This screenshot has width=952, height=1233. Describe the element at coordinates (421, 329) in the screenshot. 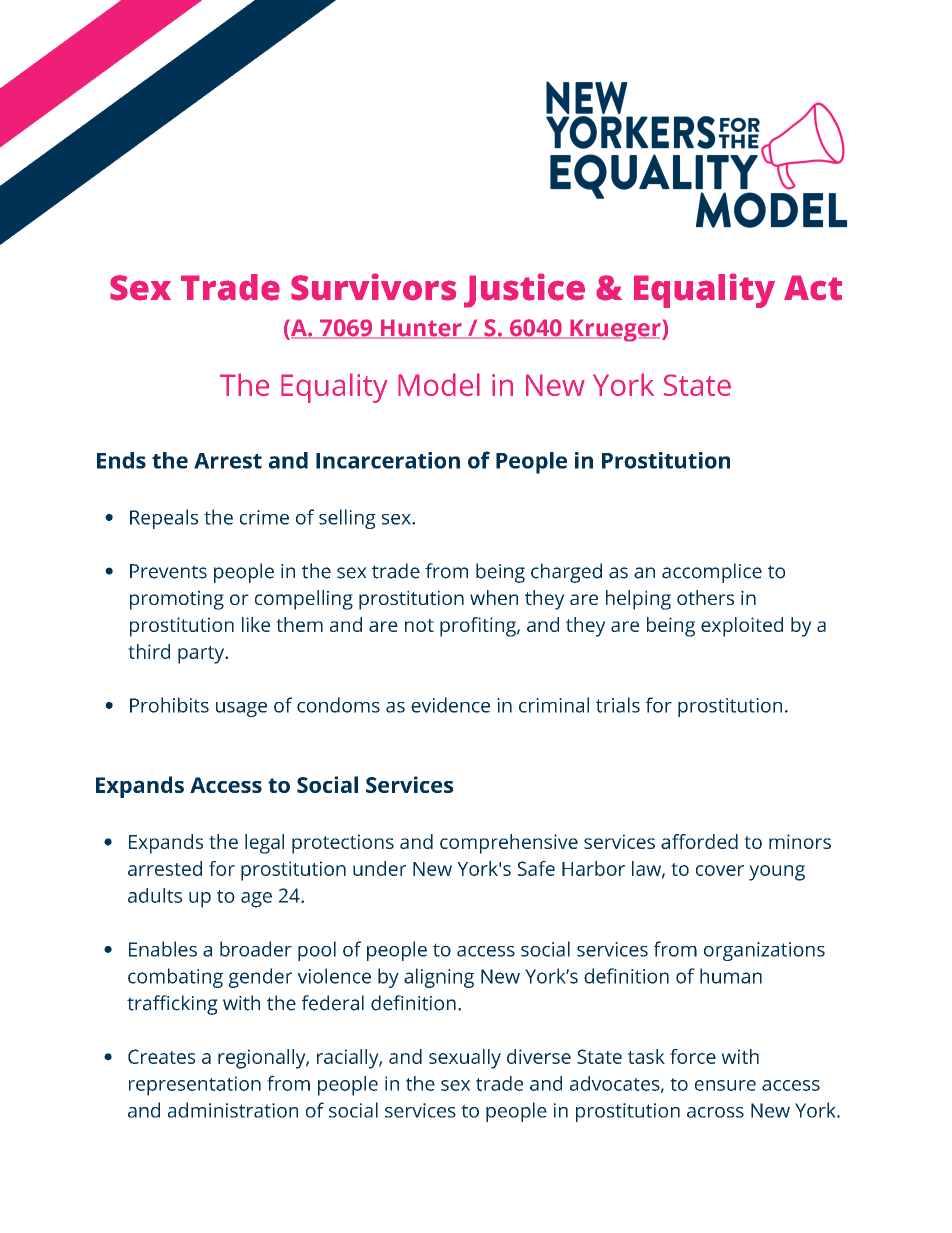

I see `Hunter` at that location.
